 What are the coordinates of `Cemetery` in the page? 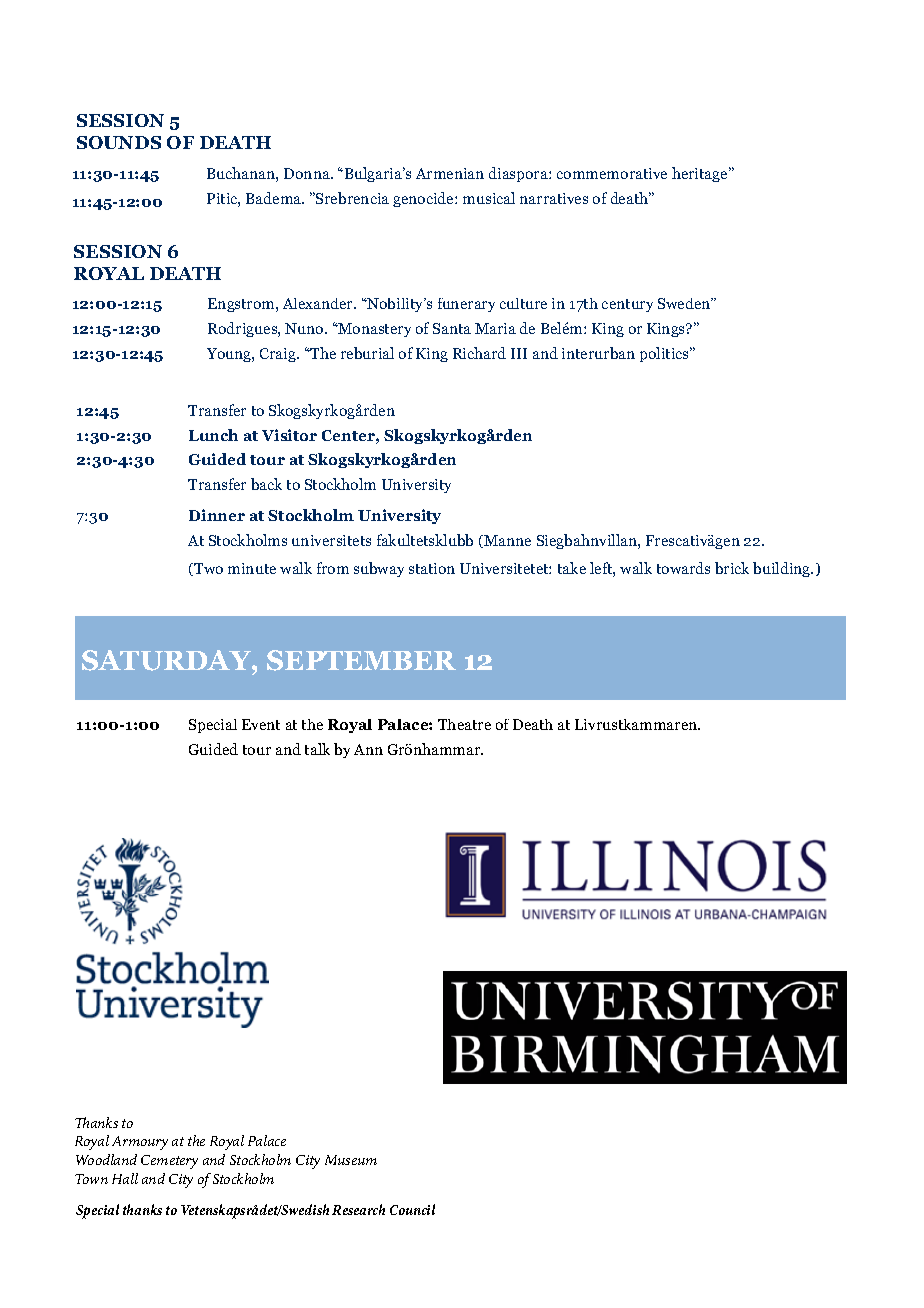 It's located at (169, 1162).
